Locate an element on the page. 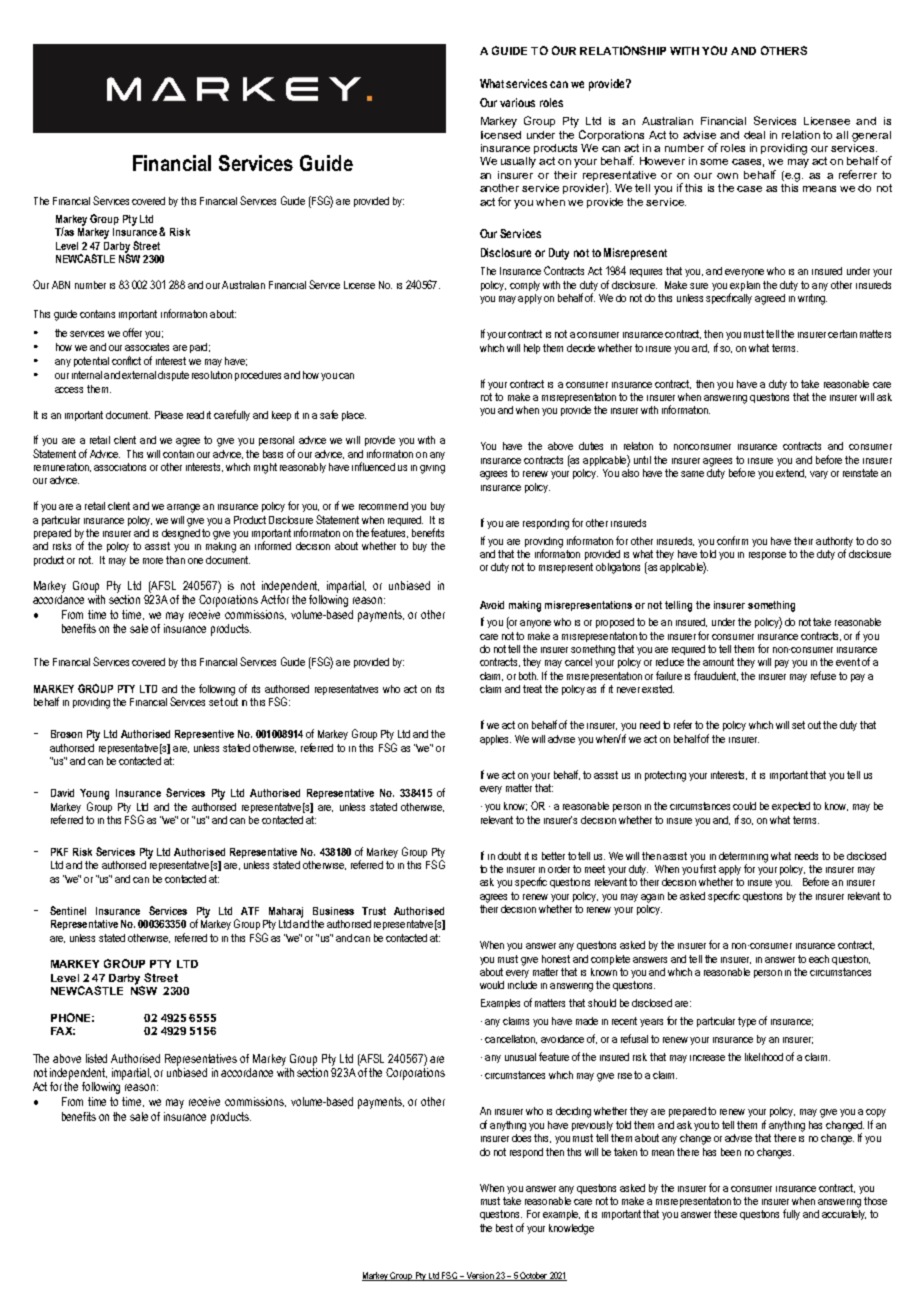 The height and width of the document is (1308, 924). Sentinel is located at coordinates (68, 910).
